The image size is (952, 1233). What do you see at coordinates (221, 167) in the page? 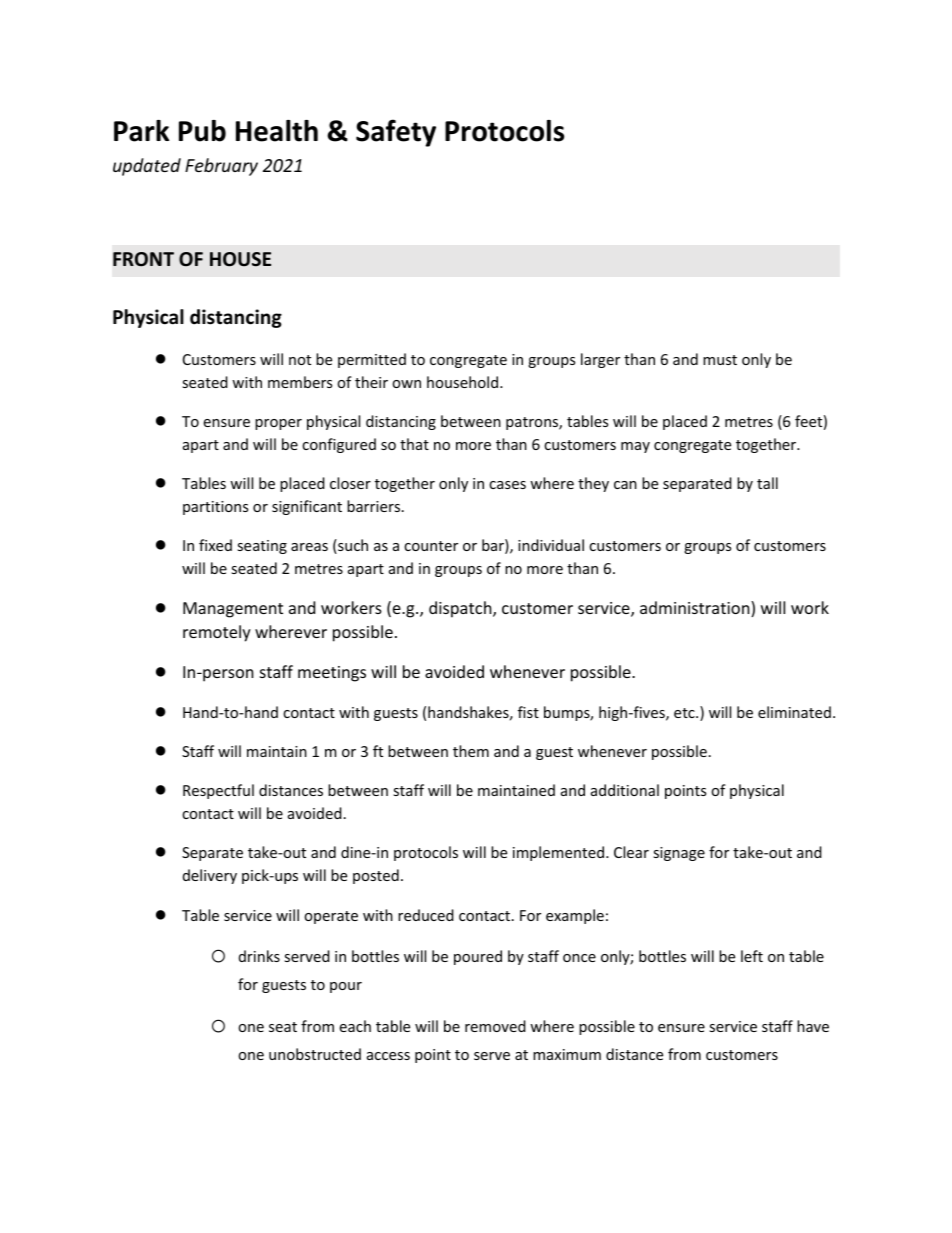
I see `February` at bounding box center [221, 167].
